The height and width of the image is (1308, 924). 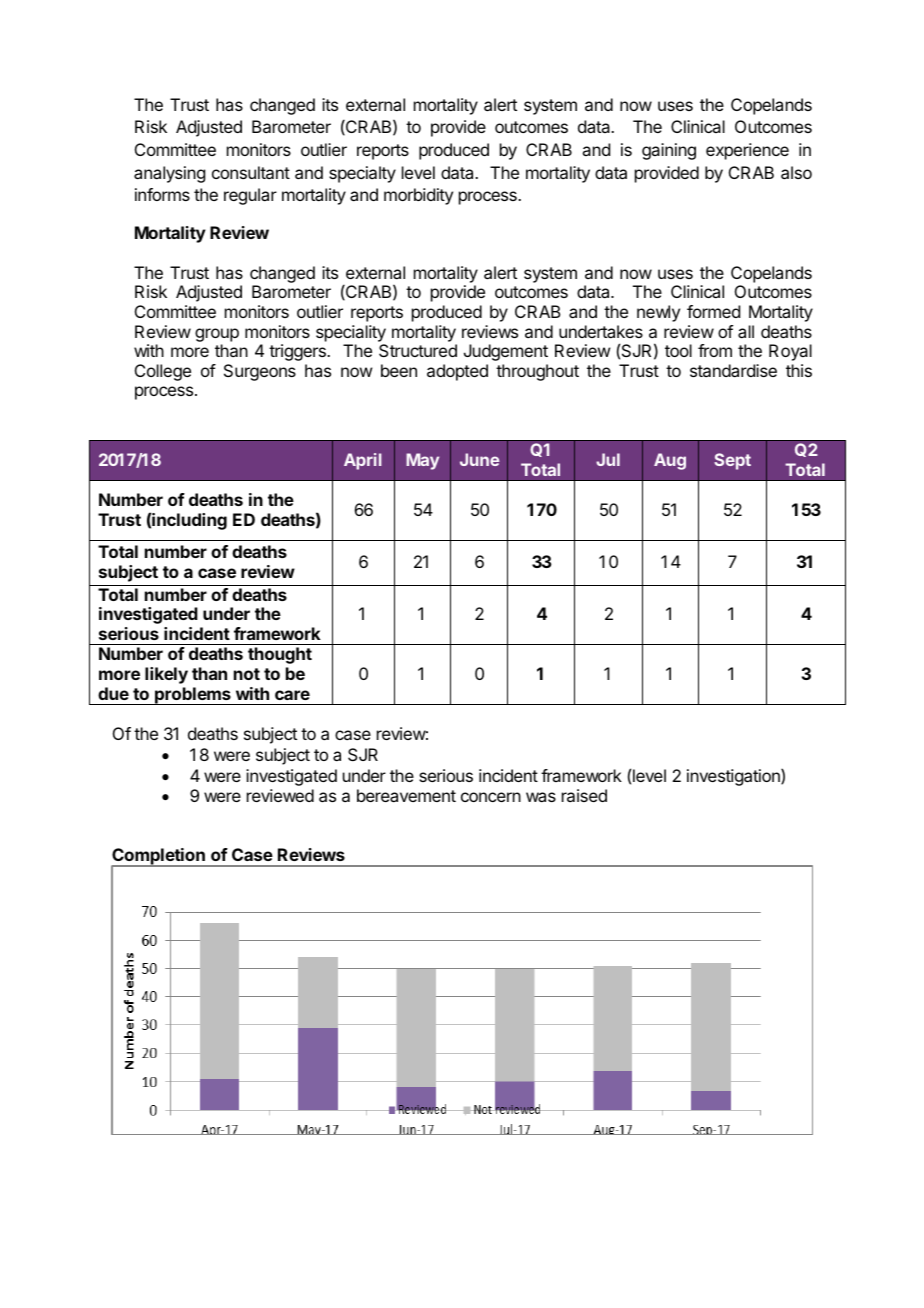 What do you see at coordinates (166, 675) in the image?
I see `likely` at bounding box center [166, 675].
